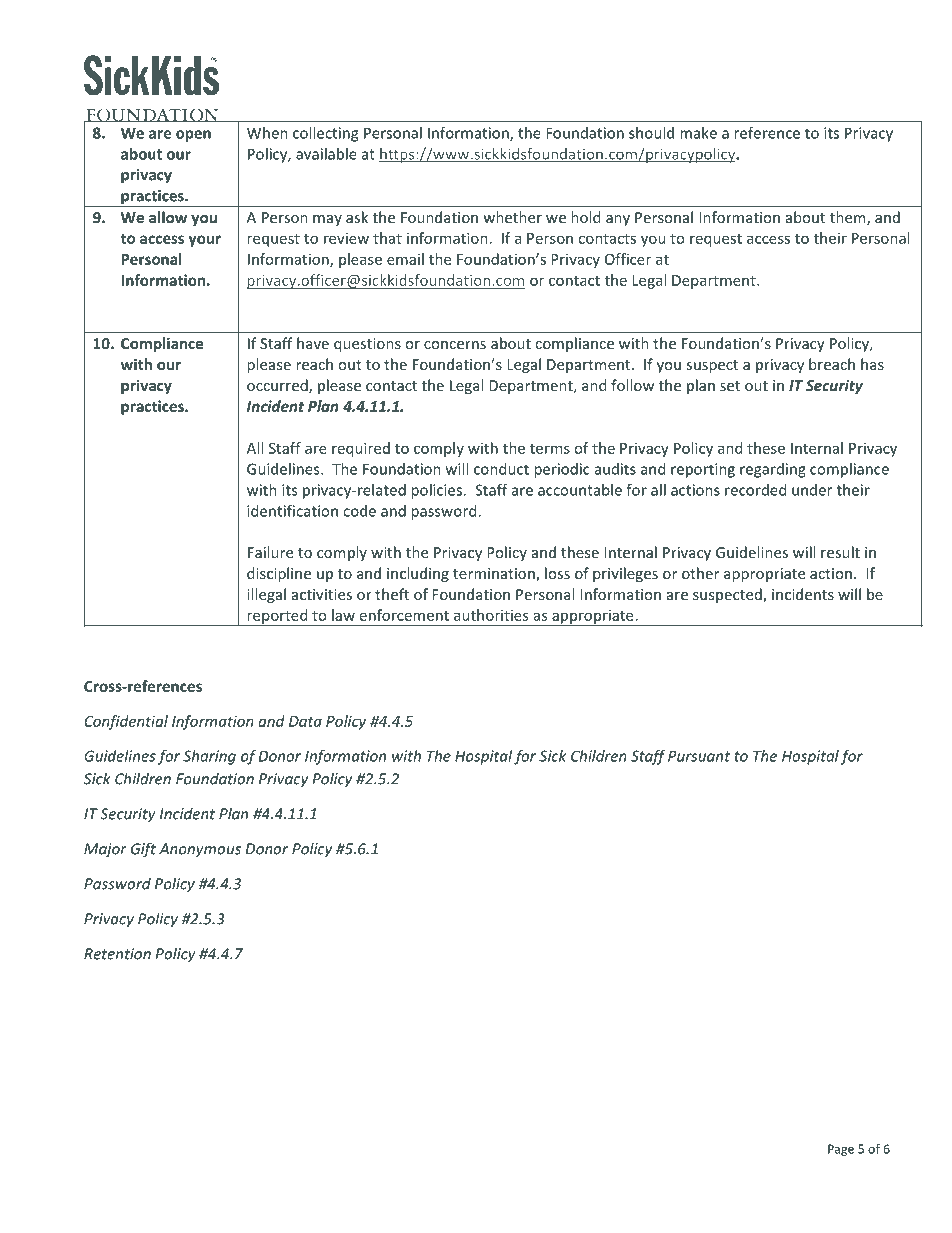  What do you see at coordinates (193, 136) in the image?
I see `open` at bounding box center [193, 136].
